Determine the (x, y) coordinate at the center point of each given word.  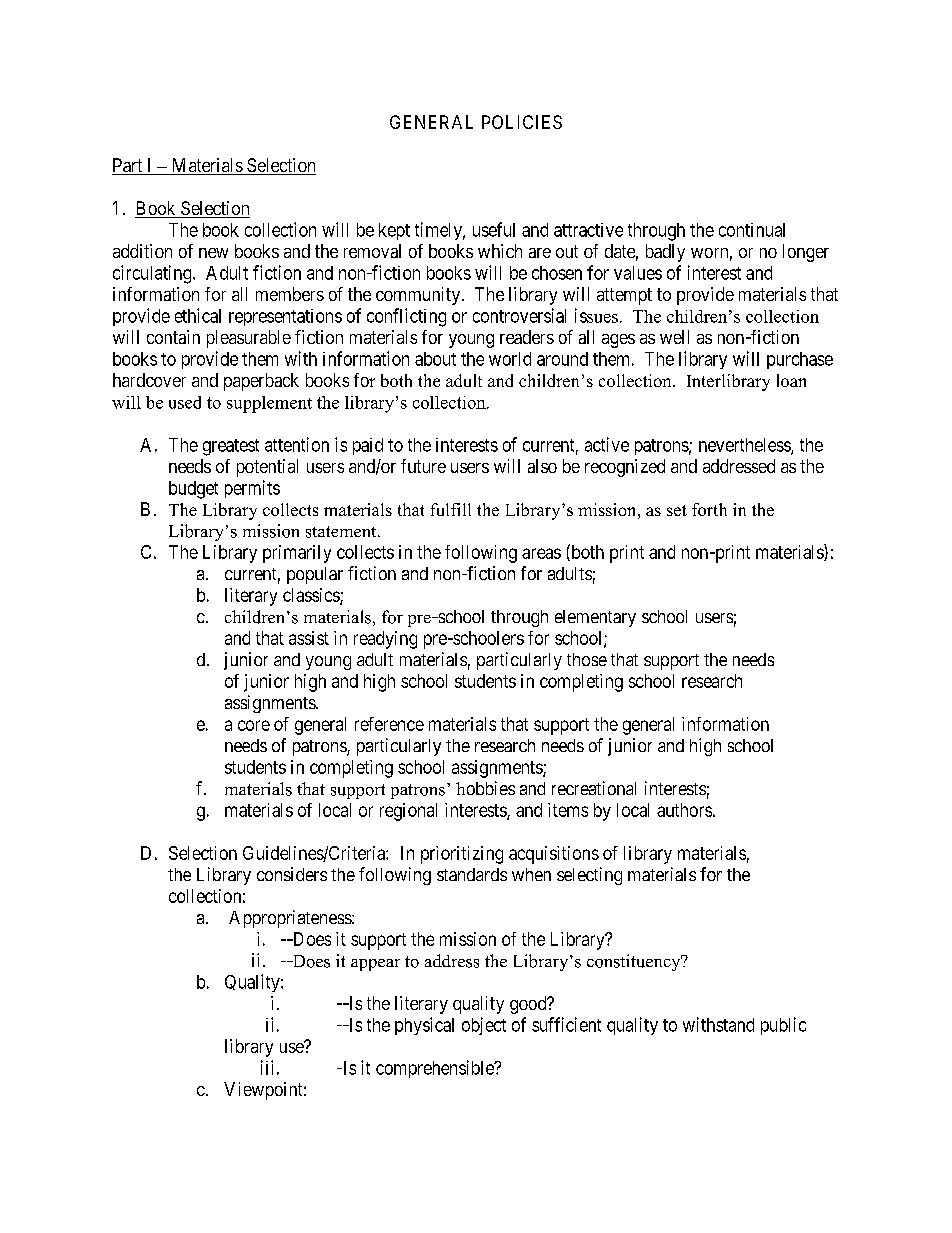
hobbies (485, 788)
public (783, 1026)
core (254, 725)
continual (752, 230)
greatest (231, 447)
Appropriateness (291, 919)
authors (684, 810)
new (213, 253)
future (423, 466)
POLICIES (522, 122)
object (484, 1026)
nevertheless (745, 446)
